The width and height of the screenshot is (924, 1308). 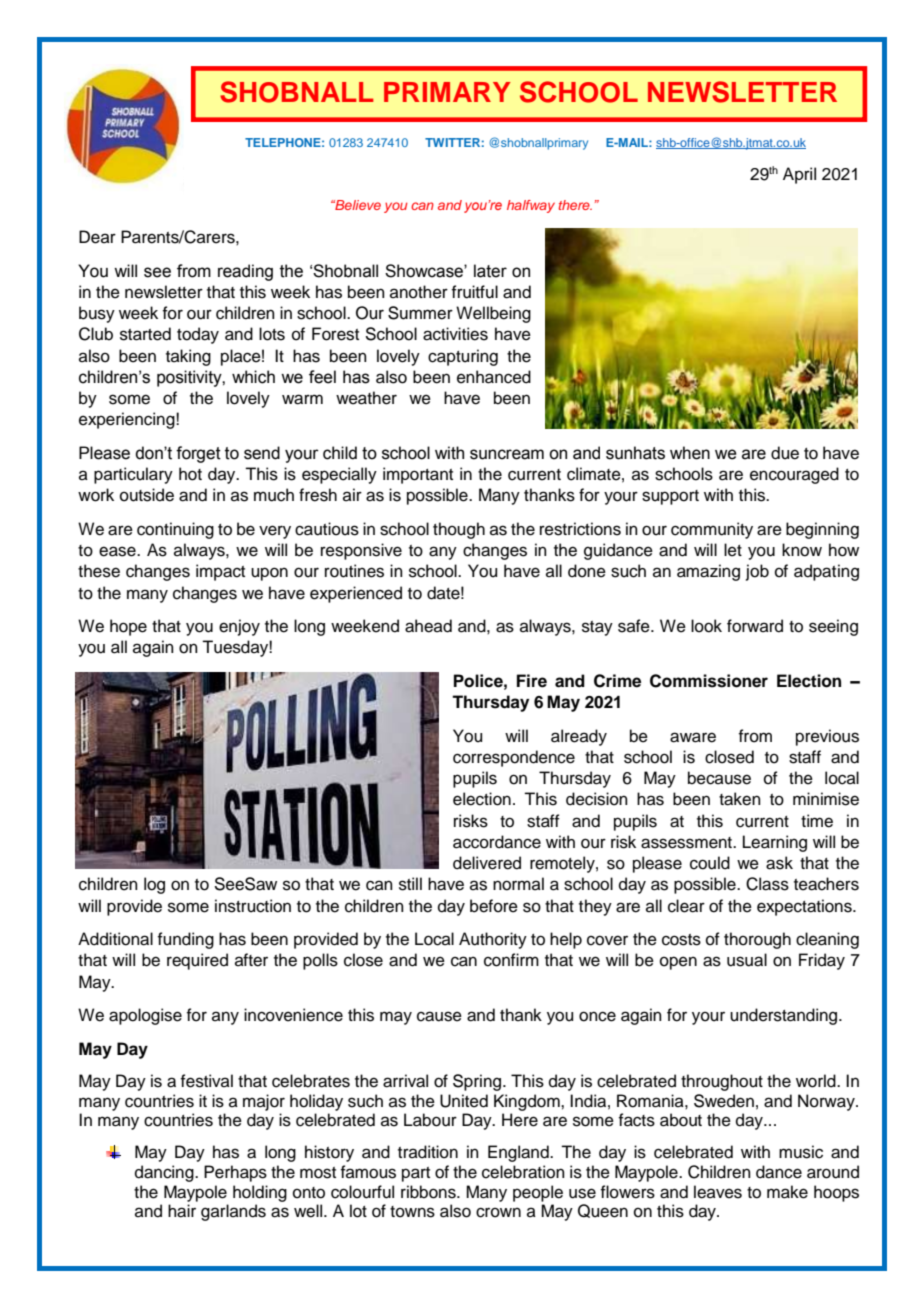 I want to click on April, so click(x=799, y=175).
